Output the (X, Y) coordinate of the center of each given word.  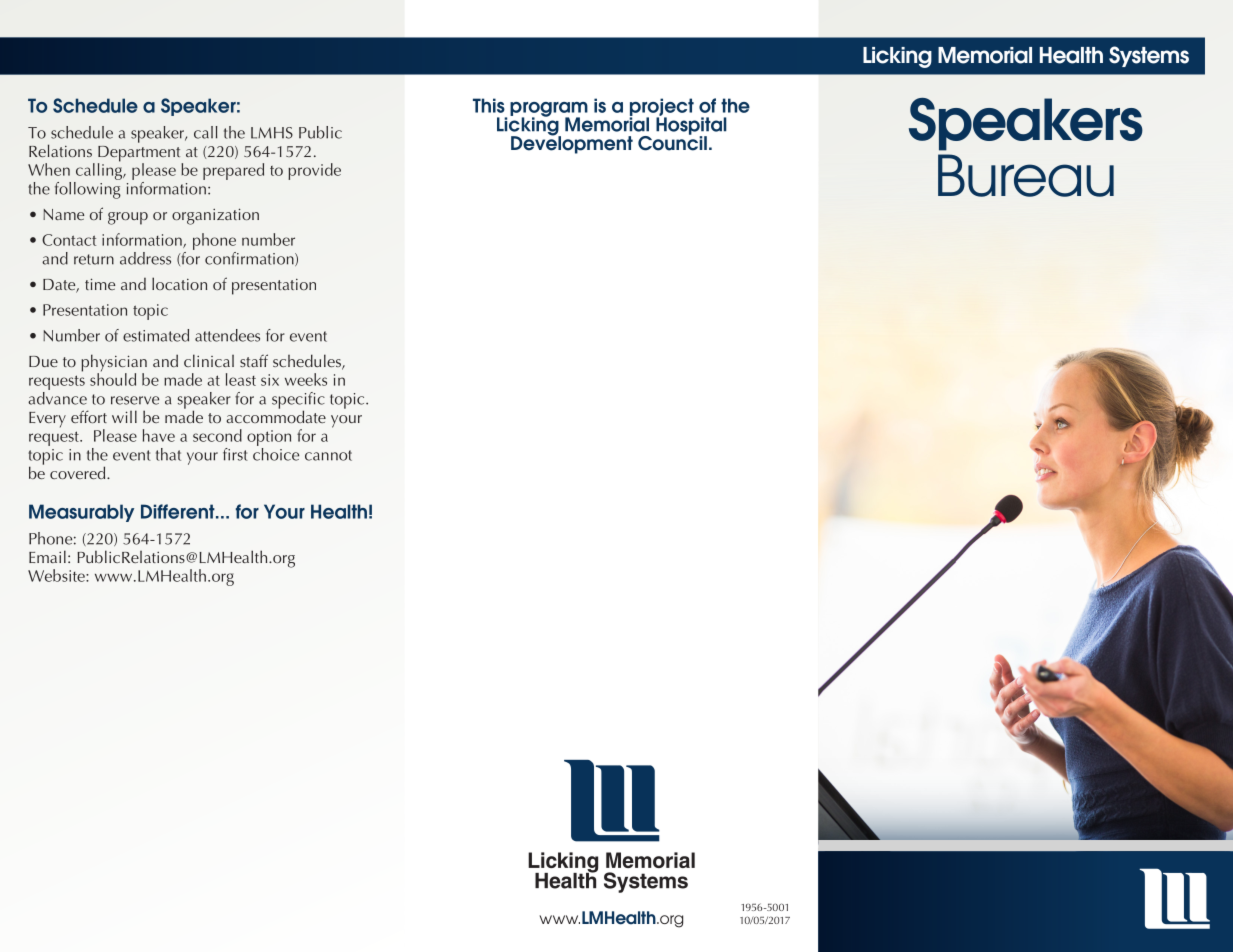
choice (276, 453)
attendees (227, 335)
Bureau (1026, 175)
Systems (1149, 56)
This (489, 105)
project (661, 108)
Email (47, 556)
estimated (156, 335)
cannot (328, 455)
